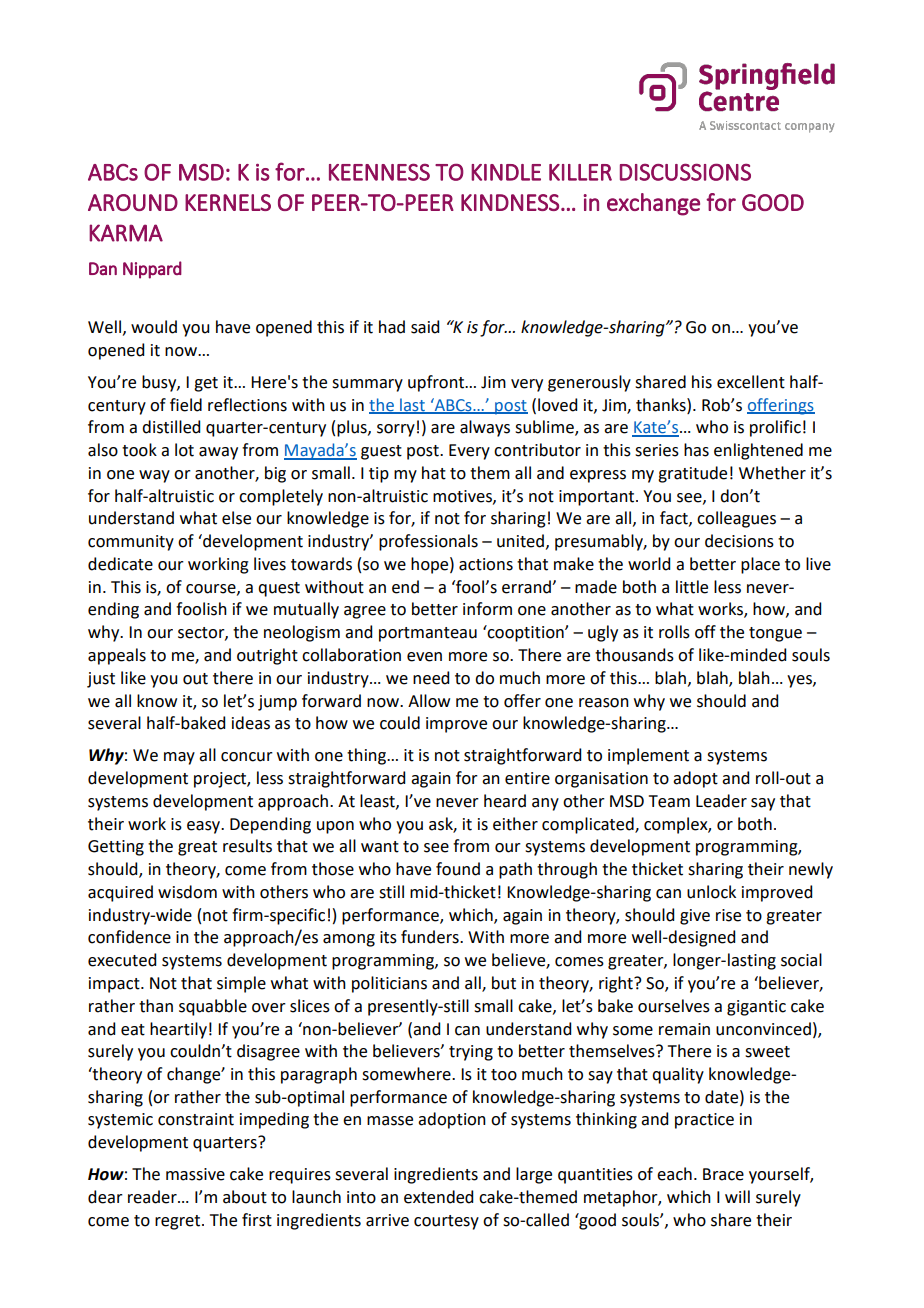 The height and width of the screenshot is (1308, 924). I want to click on squabble, so click(213, 1007).
